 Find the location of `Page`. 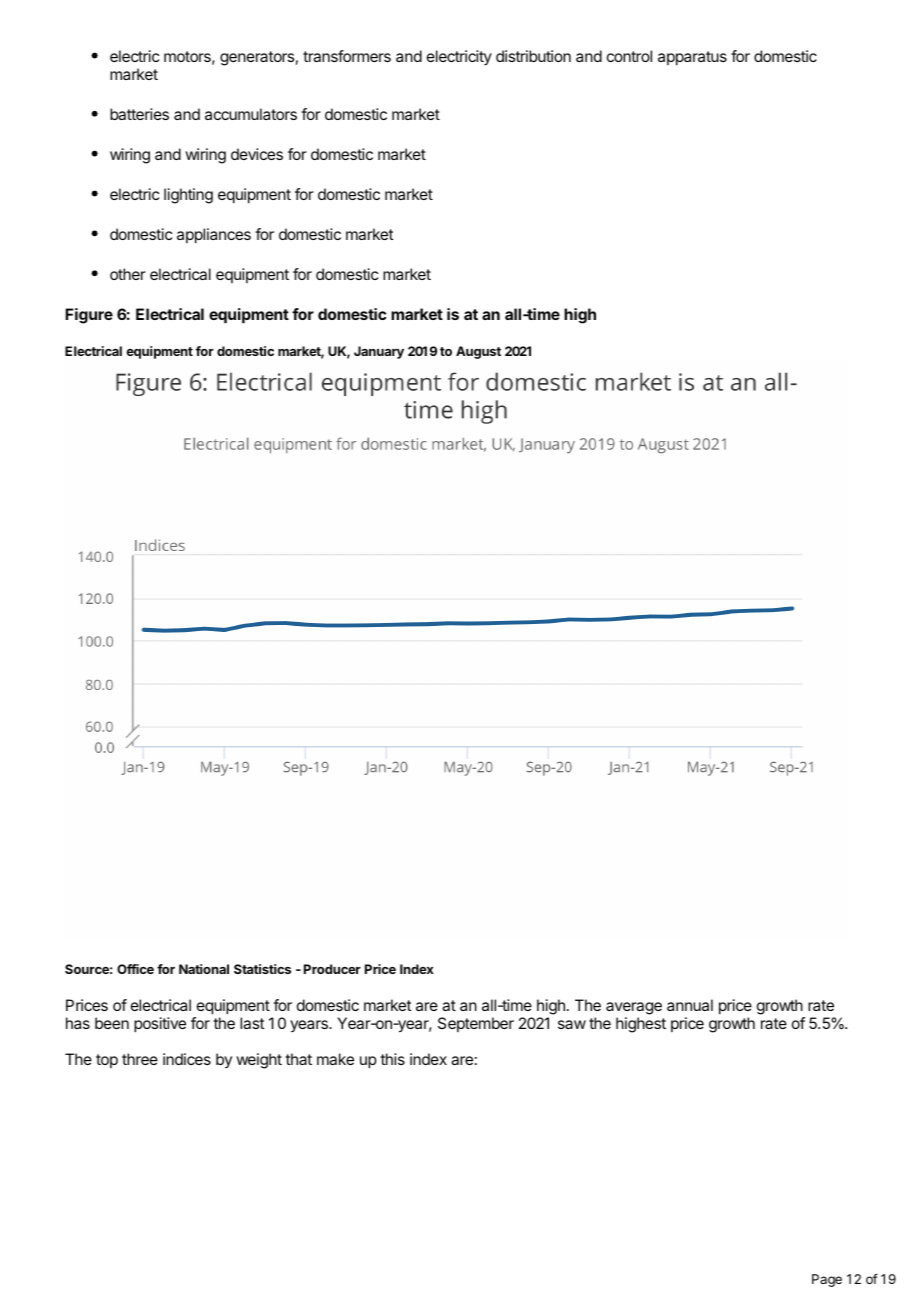

Page is located at coordinates (827, 1280).
